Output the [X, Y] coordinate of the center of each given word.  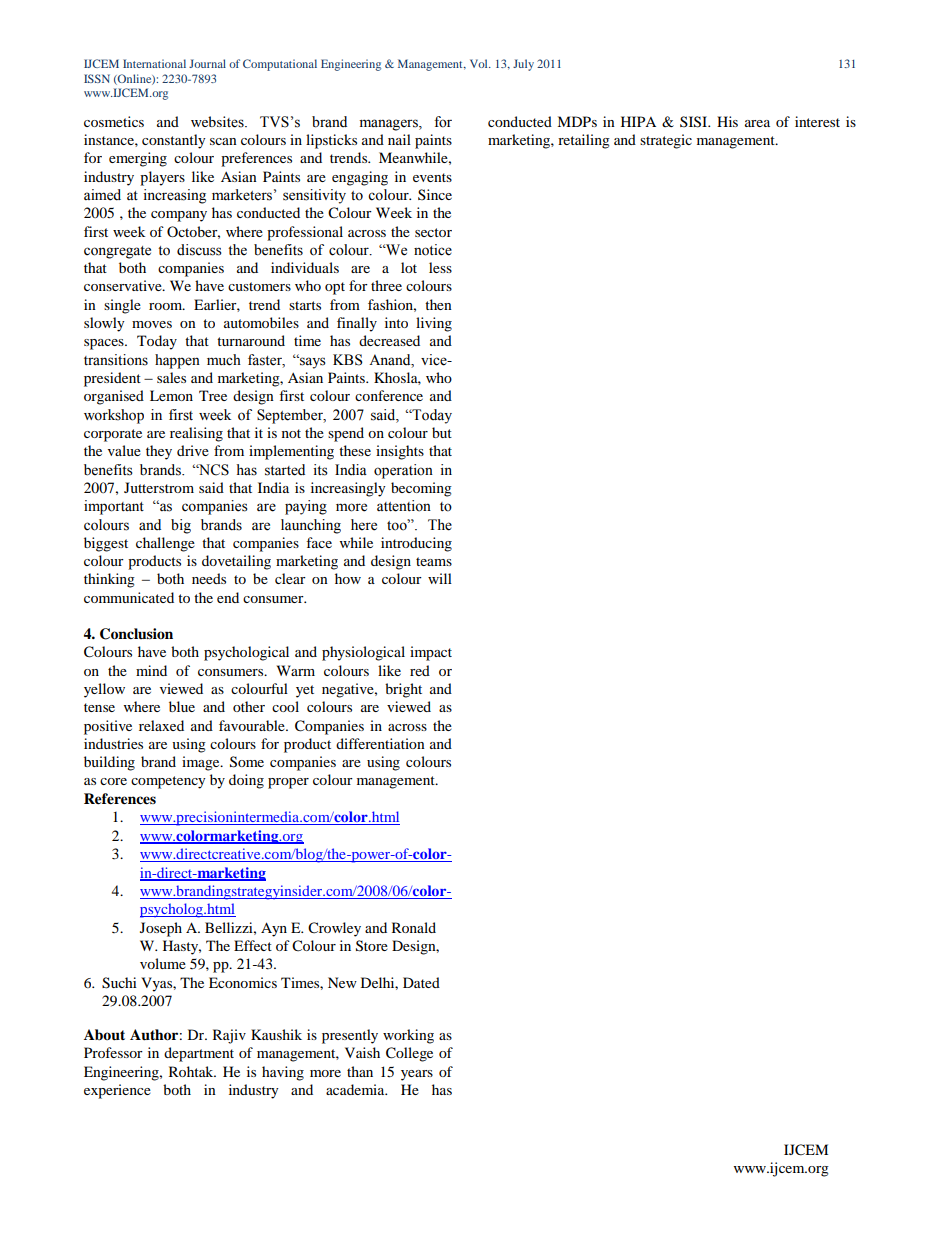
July [523, 65]
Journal [207, 63]
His [727, 121]
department [199, 1054]
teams [434, 561]
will [440, 578]
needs [209, 578]
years [417, 1075]
